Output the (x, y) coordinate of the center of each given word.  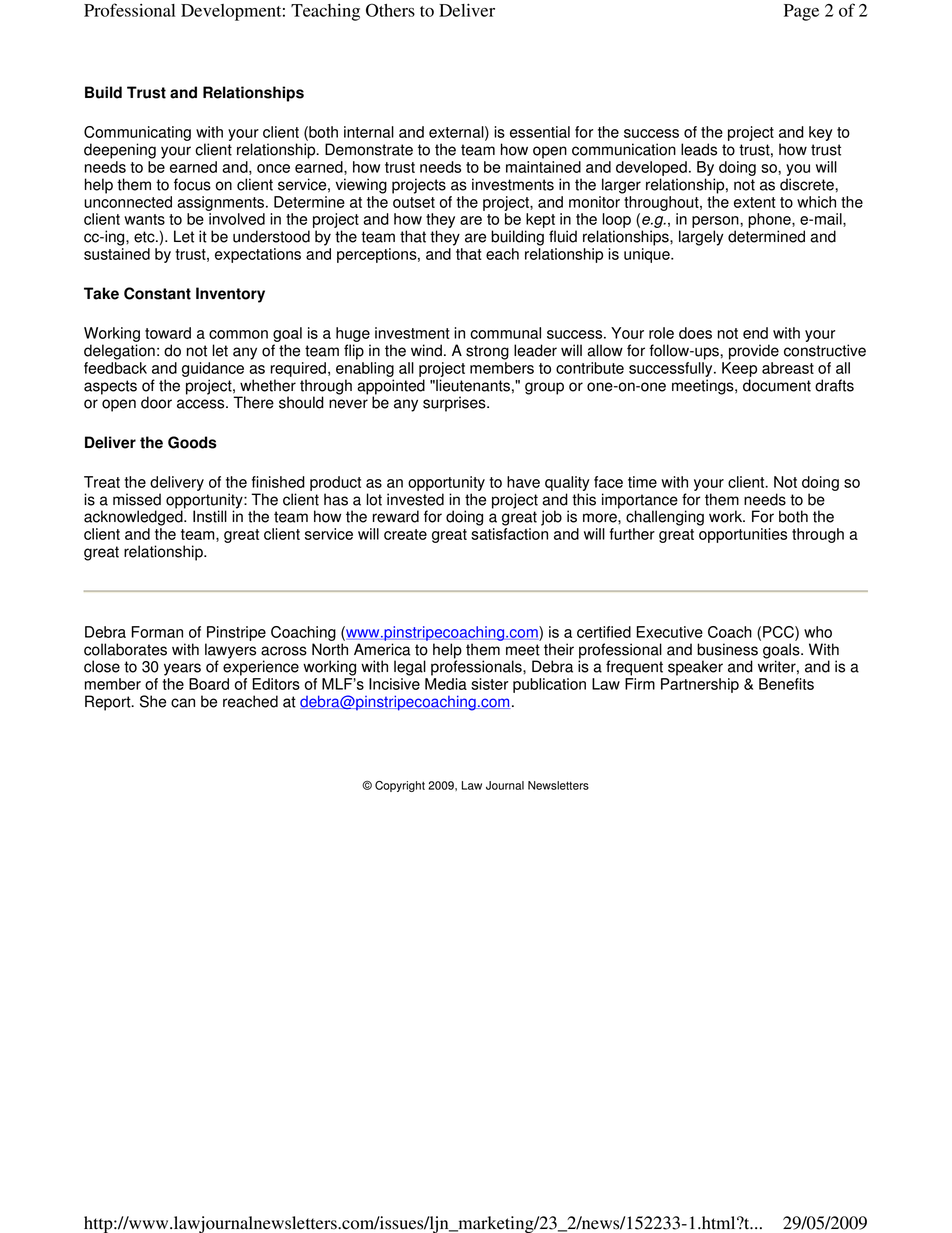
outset (414, 202)
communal (505, 333)
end (755, 333)
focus (192, 184)
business (727, 649)
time (642, 482)
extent (755, 202)
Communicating (137, 135)
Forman (157, 632)
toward (168, 333)
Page (801, 12)
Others (390, 10)
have (523, 482)
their (559, 649)
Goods (192, 442)
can (183, 703)
